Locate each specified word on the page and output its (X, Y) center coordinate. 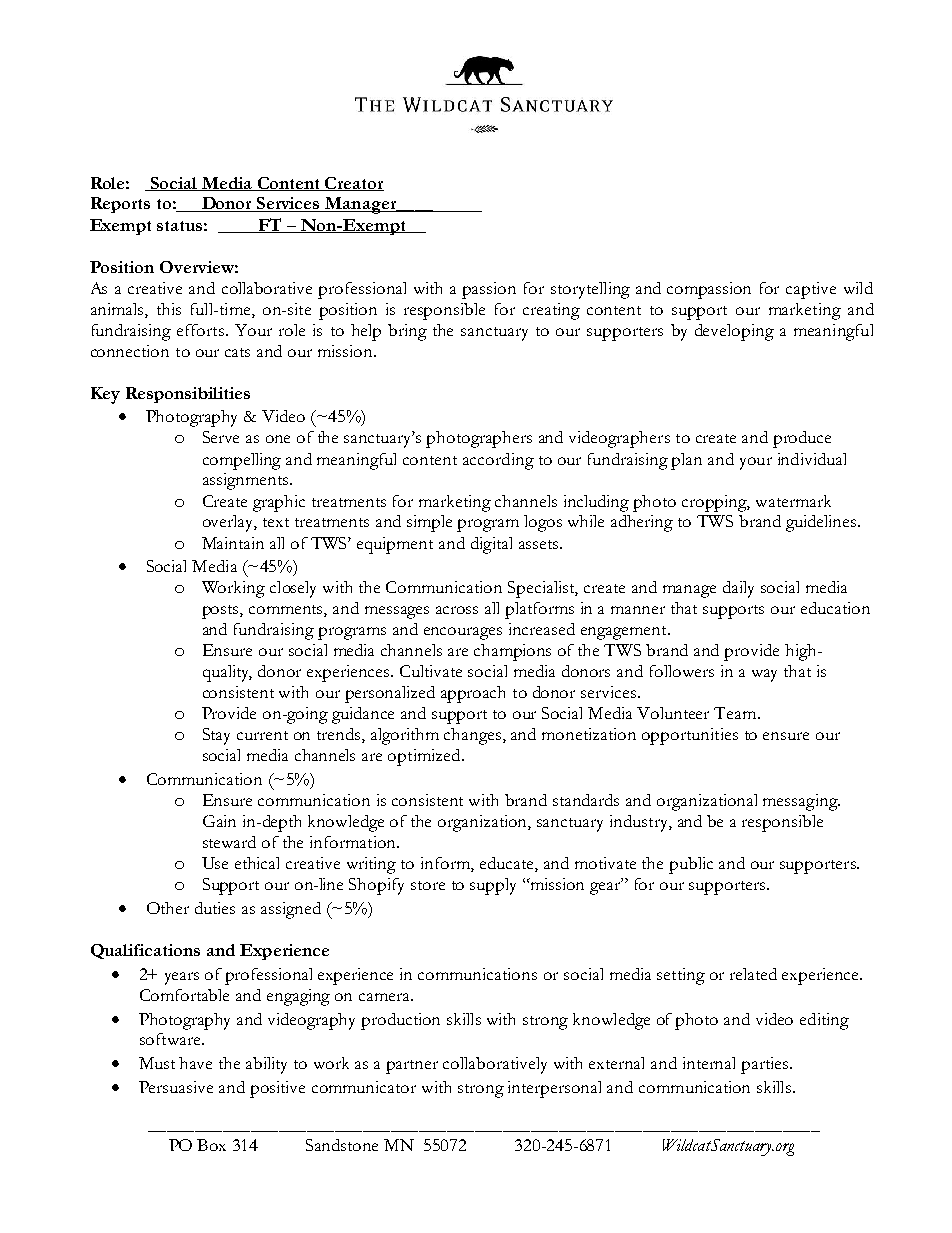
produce (802, 439)
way (764, 675)
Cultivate (431, 671)
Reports (120, 205)
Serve (221, 437)
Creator (354, 184)
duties (215, 908)
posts (221, 612)
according (498, 461)
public (691, 865)
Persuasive (176, 1087)
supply (493, 886)
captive (811, 290)
